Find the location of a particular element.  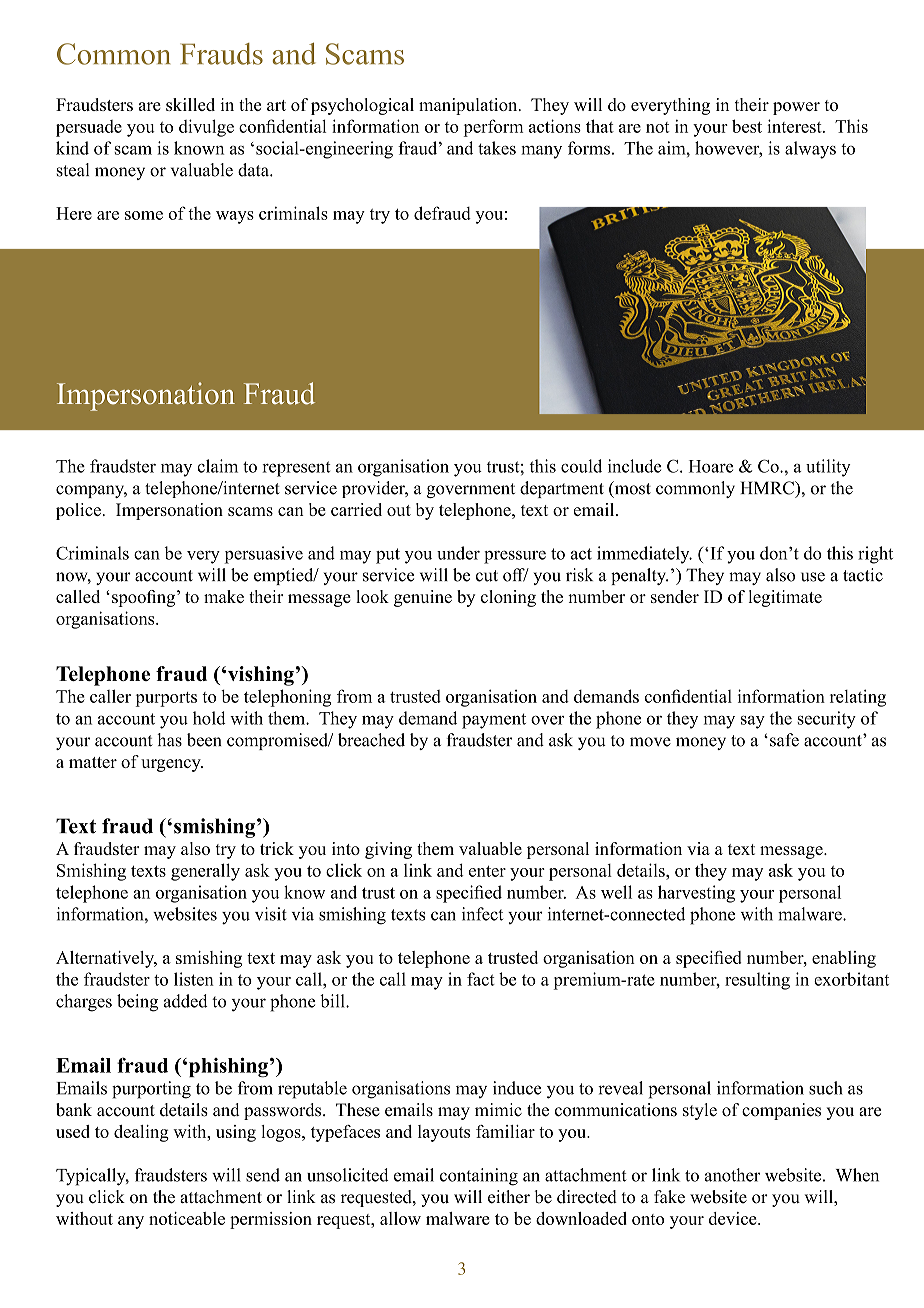

interest is located at coordinates (795, 126).
